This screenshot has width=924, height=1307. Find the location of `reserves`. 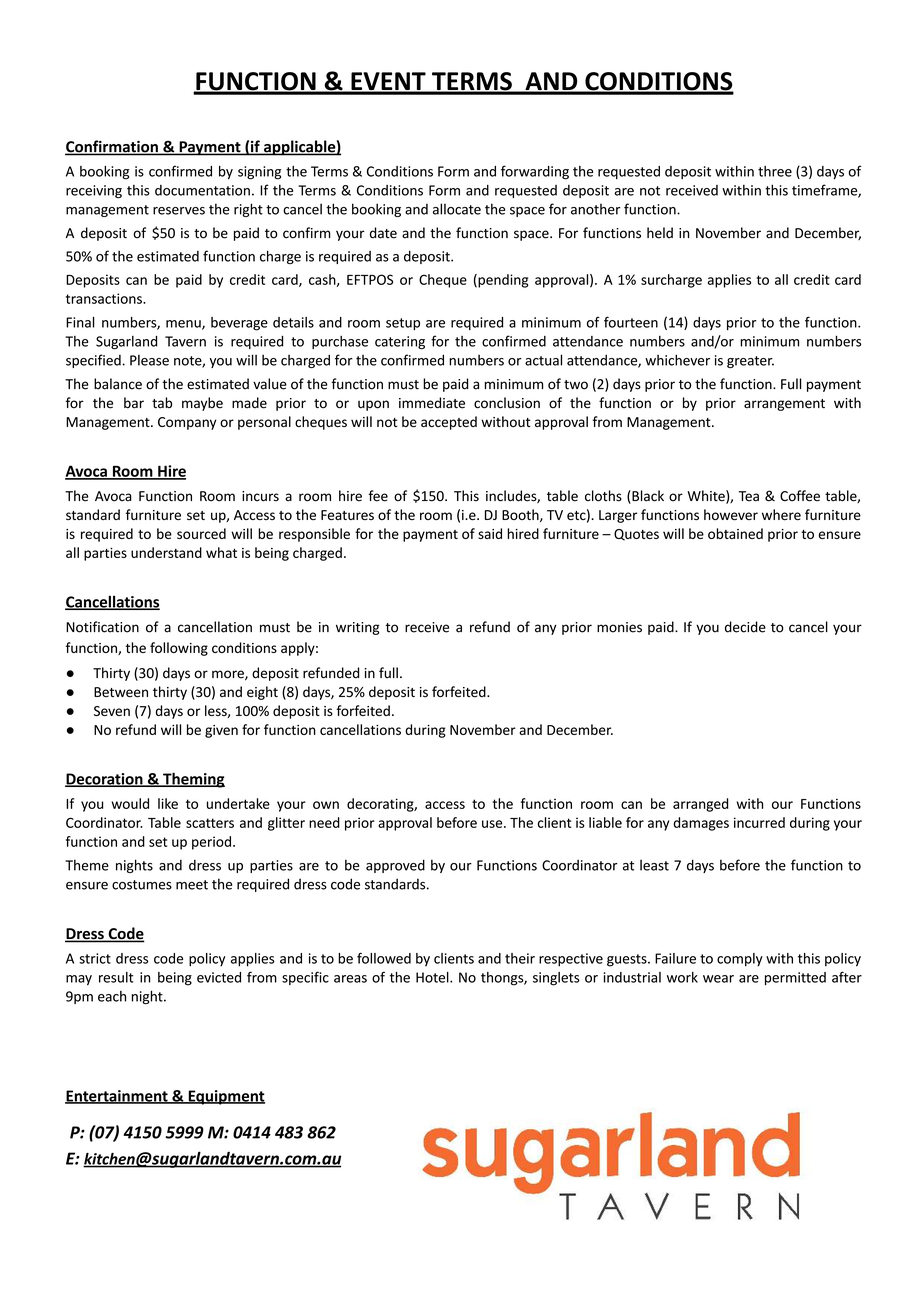

reserves is located at coordinates (179, 211).
